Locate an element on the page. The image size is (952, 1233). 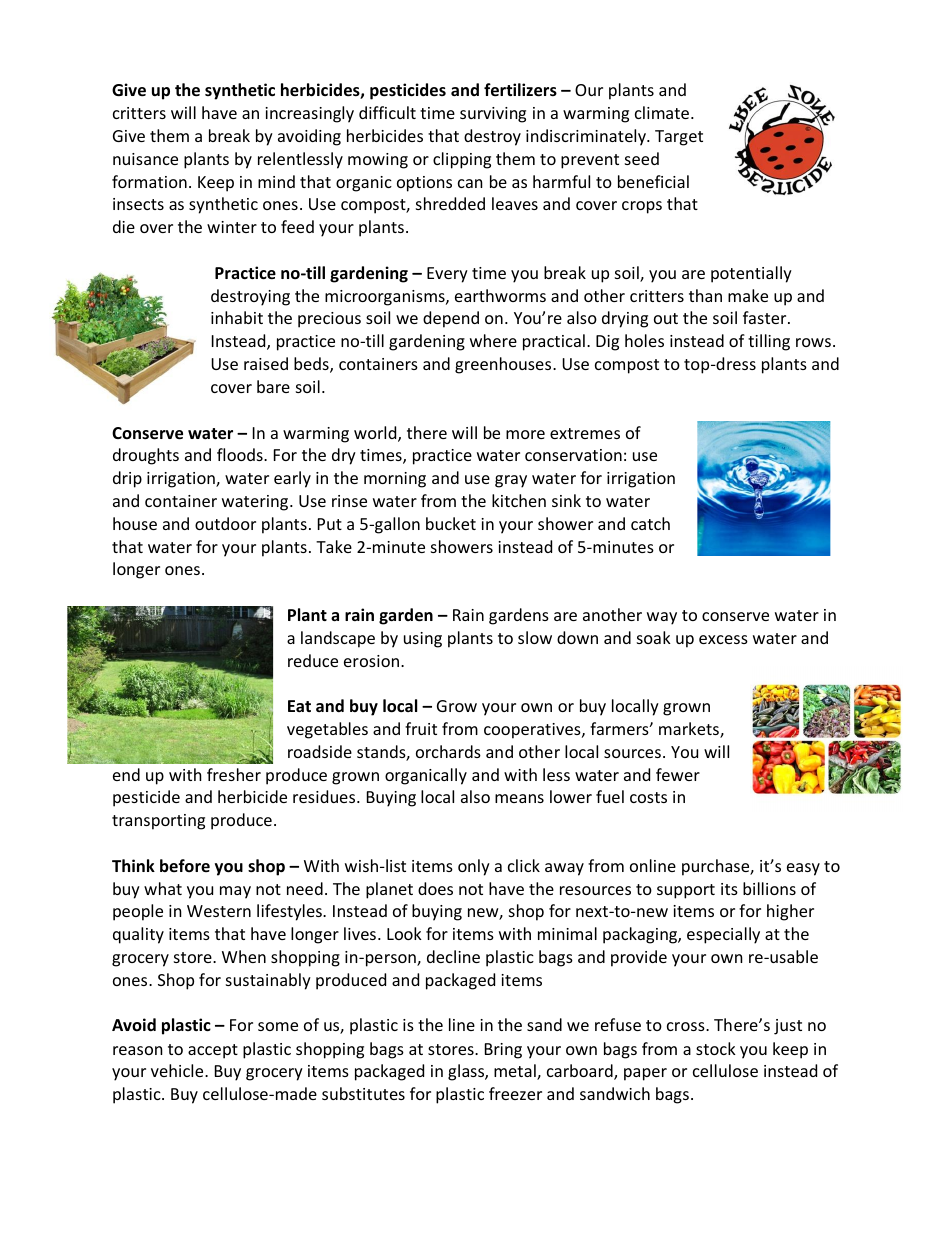
Target is located at coordinates (679, 138).
